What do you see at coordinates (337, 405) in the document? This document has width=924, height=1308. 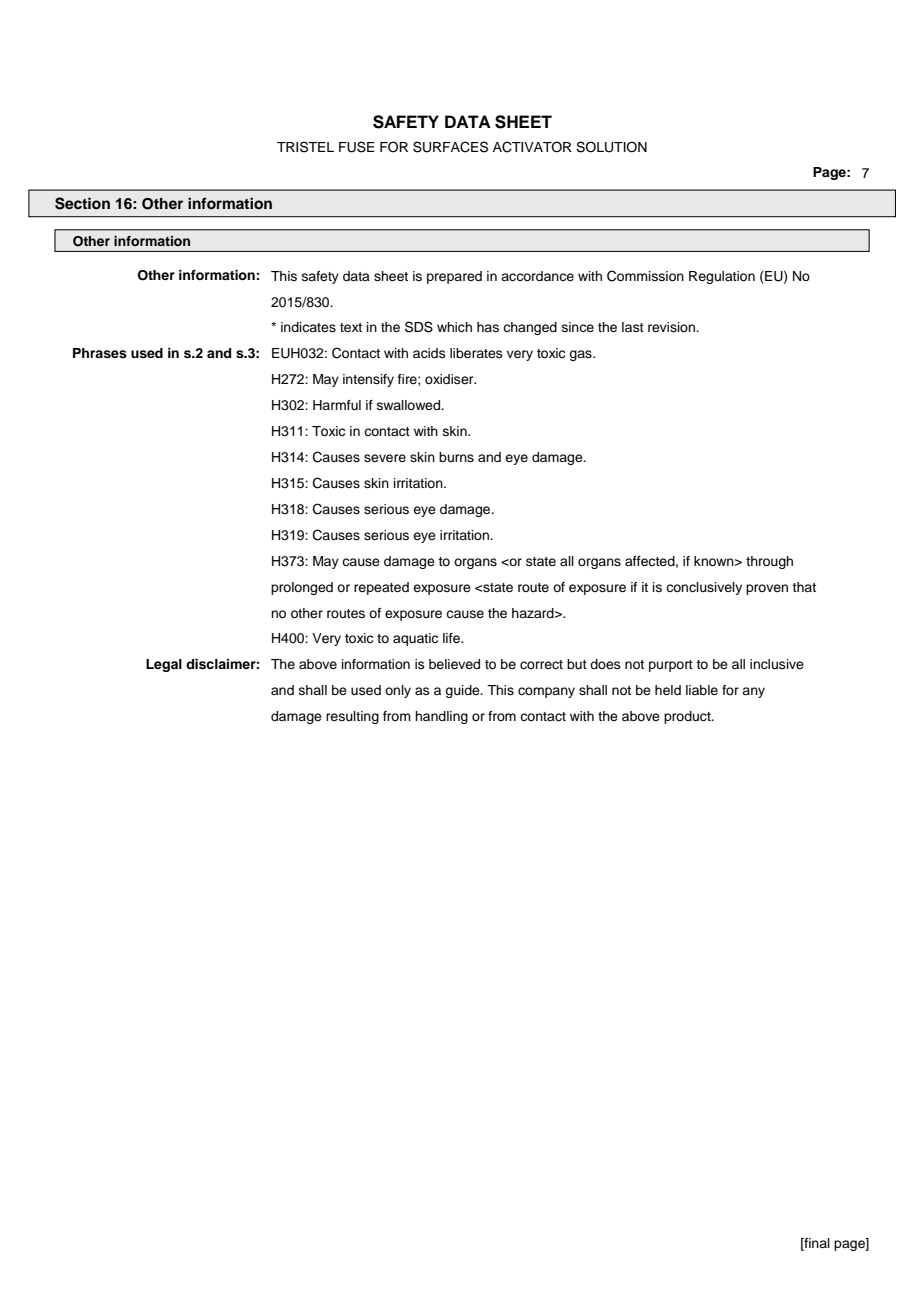 I see `Harmful` at bounding box center [337, 405].
